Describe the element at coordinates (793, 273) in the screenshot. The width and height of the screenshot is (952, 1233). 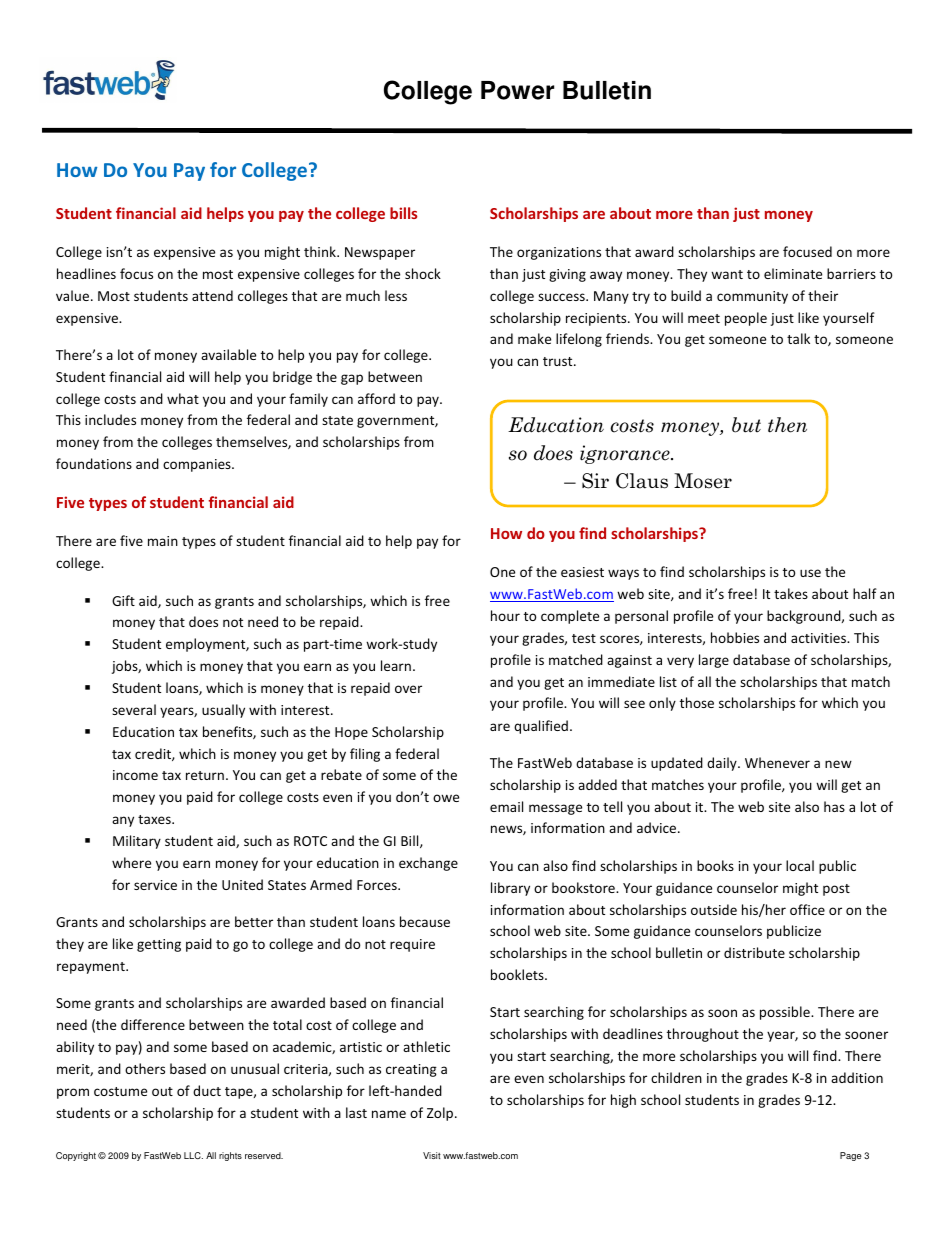
I see `eliminate` at that location.
